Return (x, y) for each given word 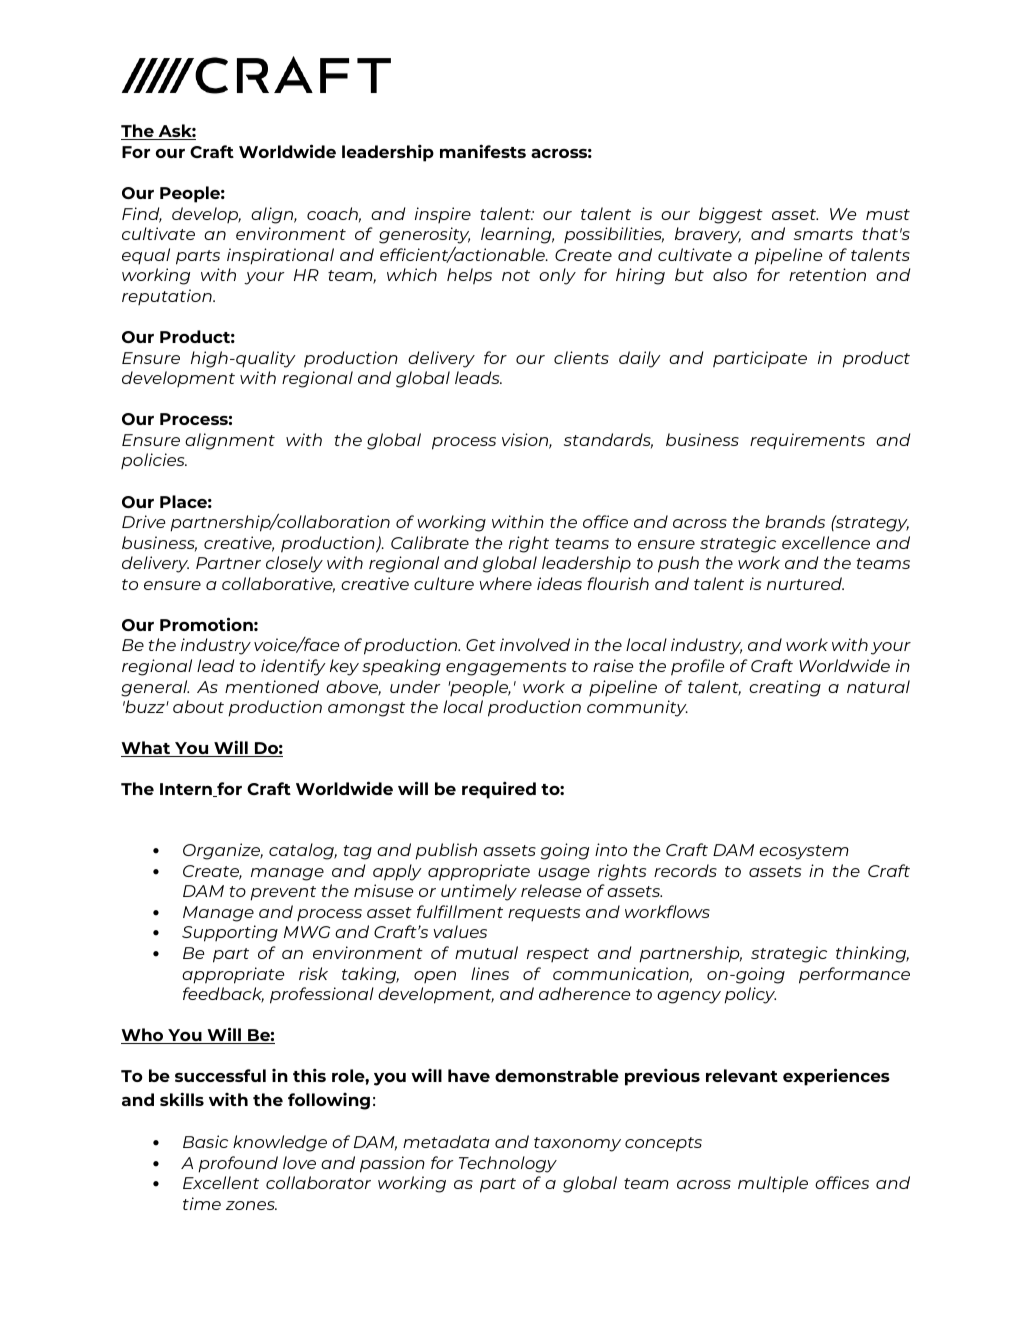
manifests (483, 151)
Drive (143, 521)
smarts (823, 234)
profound (238, 1164)
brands (795, 521)
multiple (773, 1184)
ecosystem (804, 852)
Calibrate (430, 542)
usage (564, 874)
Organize (223, 851)
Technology (508, 1164)
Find (142, 215)
